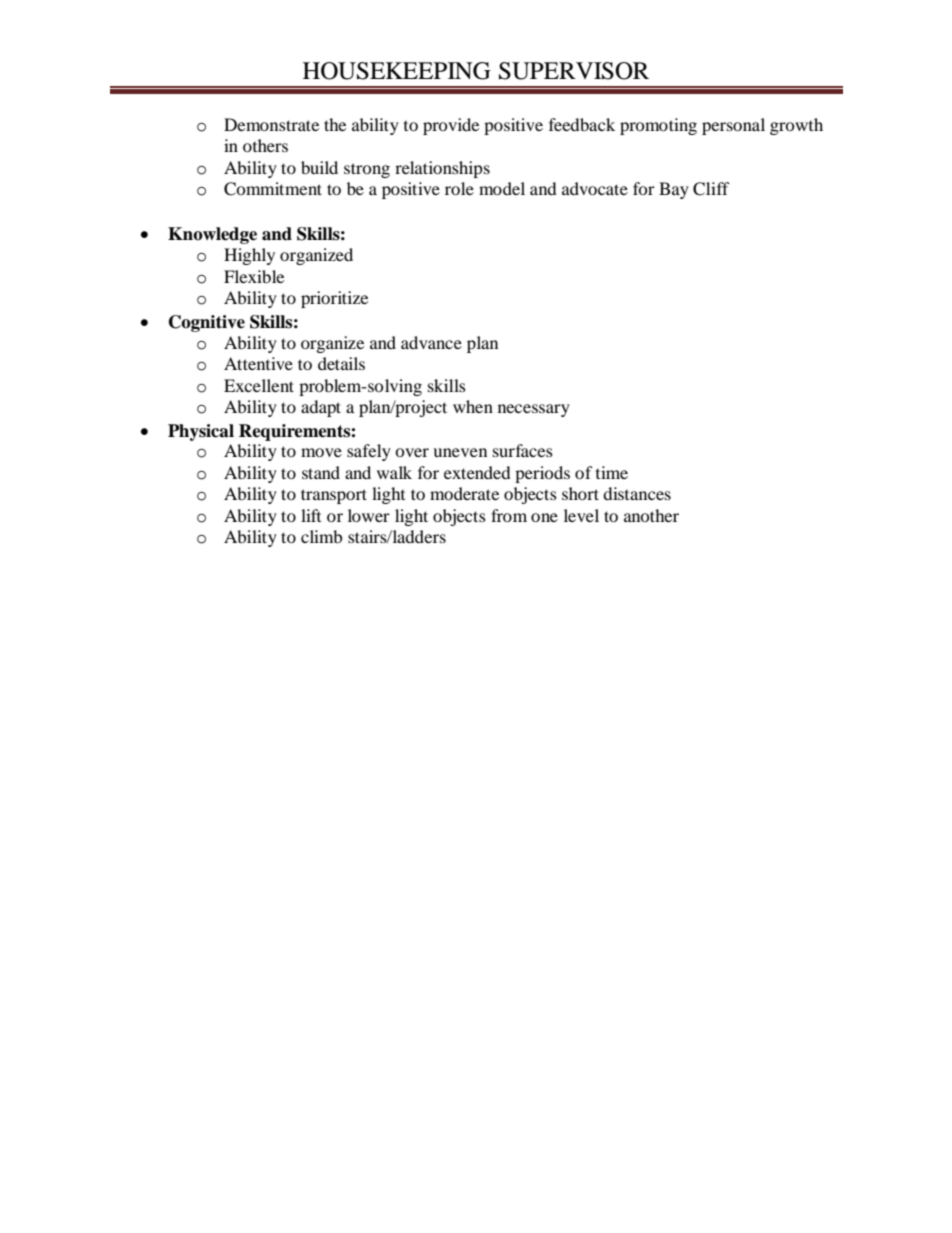 The height and width of the screenshot is (1233, 952). What do you see at coordinates (574, 71) in the screenshot?
I see `SUPERVISOR` at bounding box center [574, 71].
